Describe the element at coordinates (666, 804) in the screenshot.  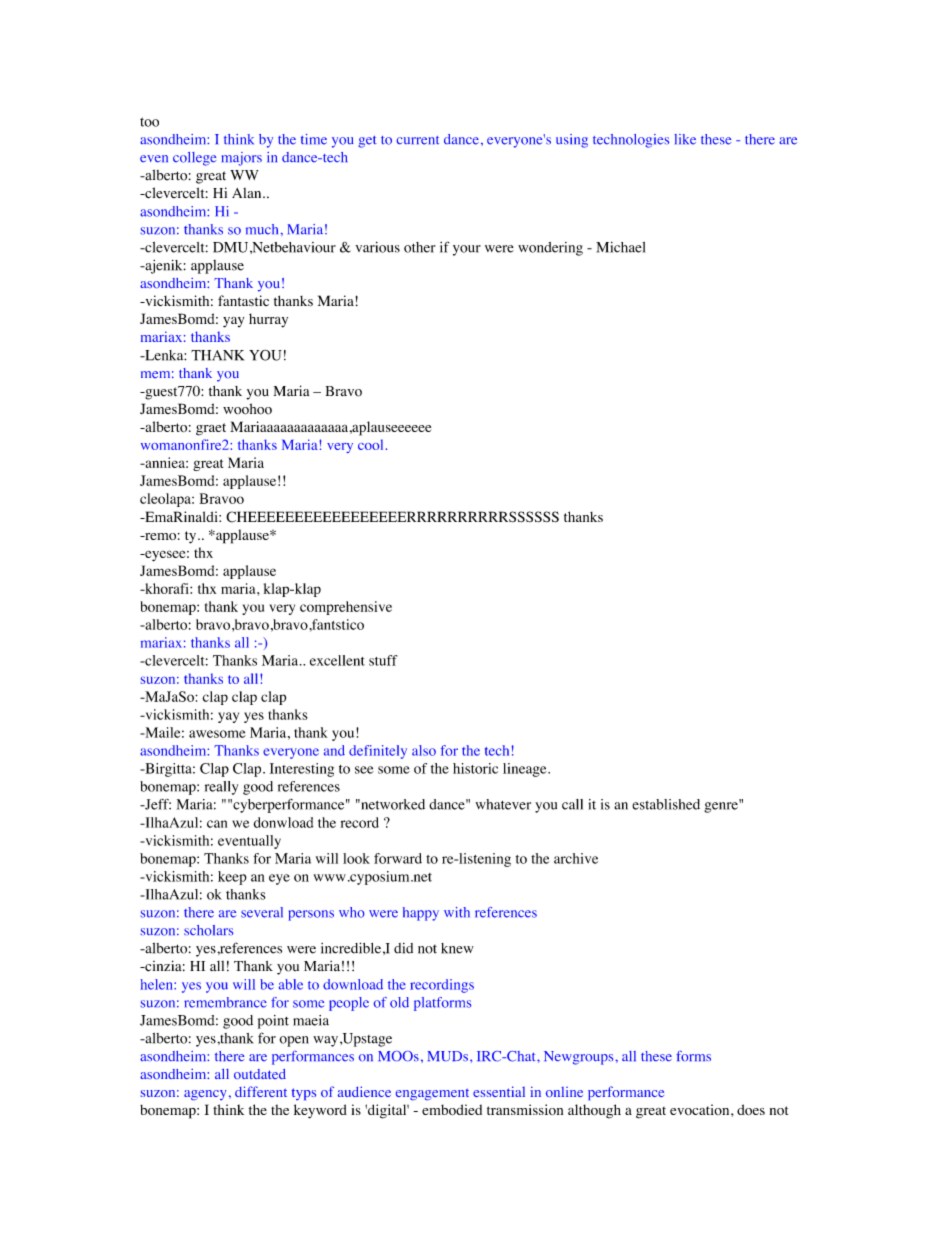
I see `established` at that location.
